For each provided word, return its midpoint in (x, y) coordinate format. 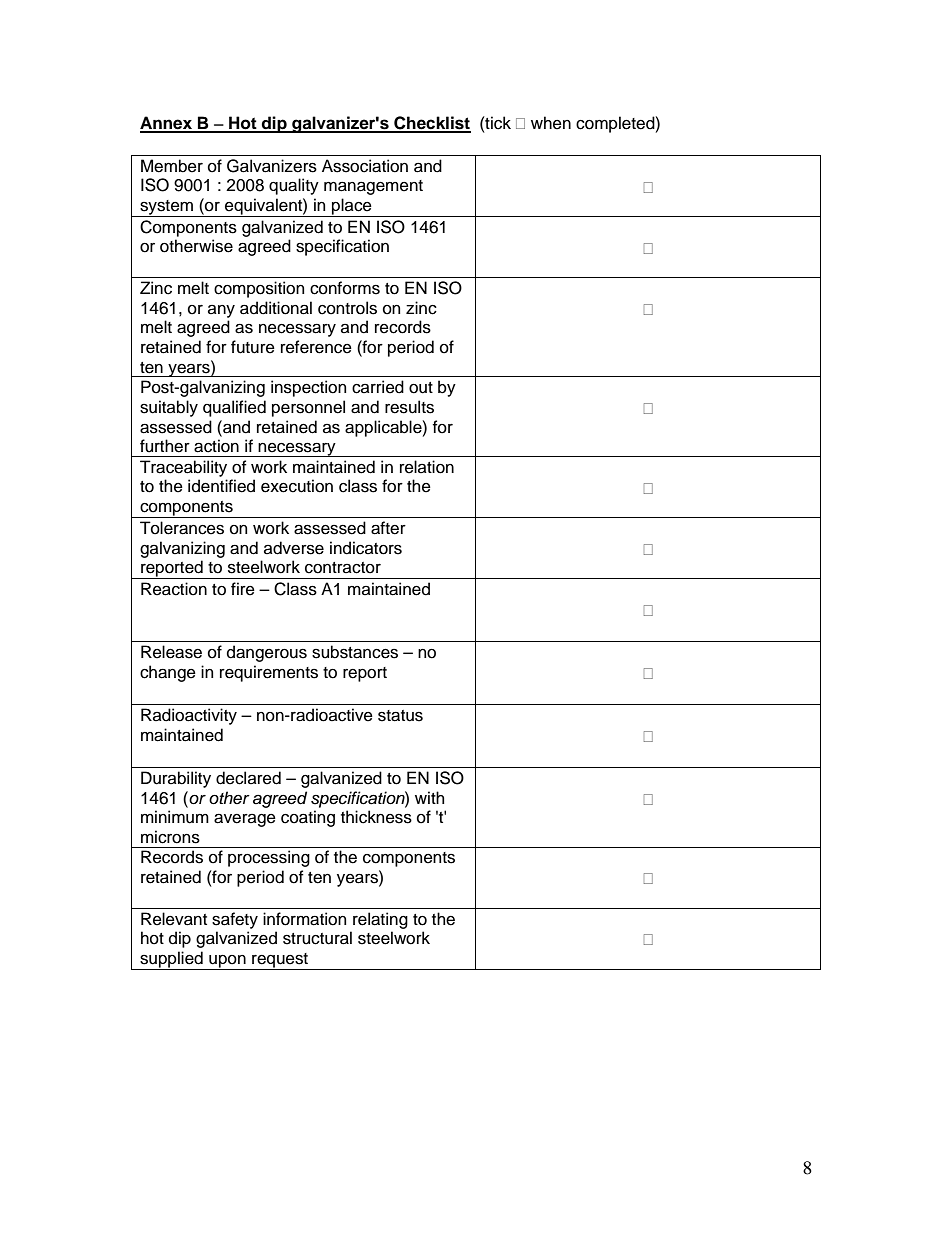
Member (172, 166)
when (551, 123)
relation (427, 467)
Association (365, 166)
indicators (366, 548)
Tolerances (182, 528)
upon (227, 962)
